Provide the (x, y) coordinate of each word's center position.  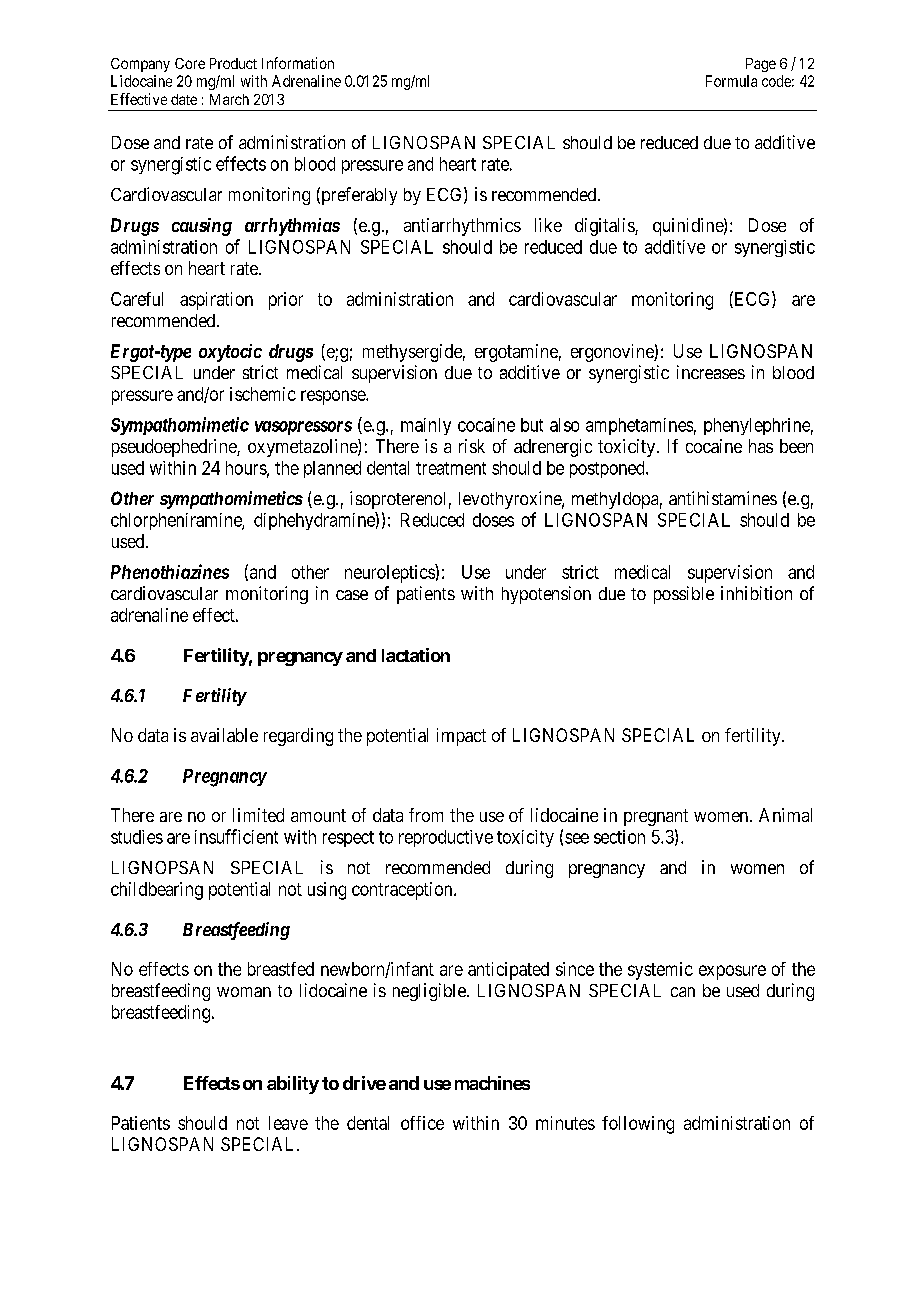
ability (293, 1085)
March (229, 99)
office (422, 1123)
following (638, 1125)
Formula (731, 81)
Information (298, 63)
